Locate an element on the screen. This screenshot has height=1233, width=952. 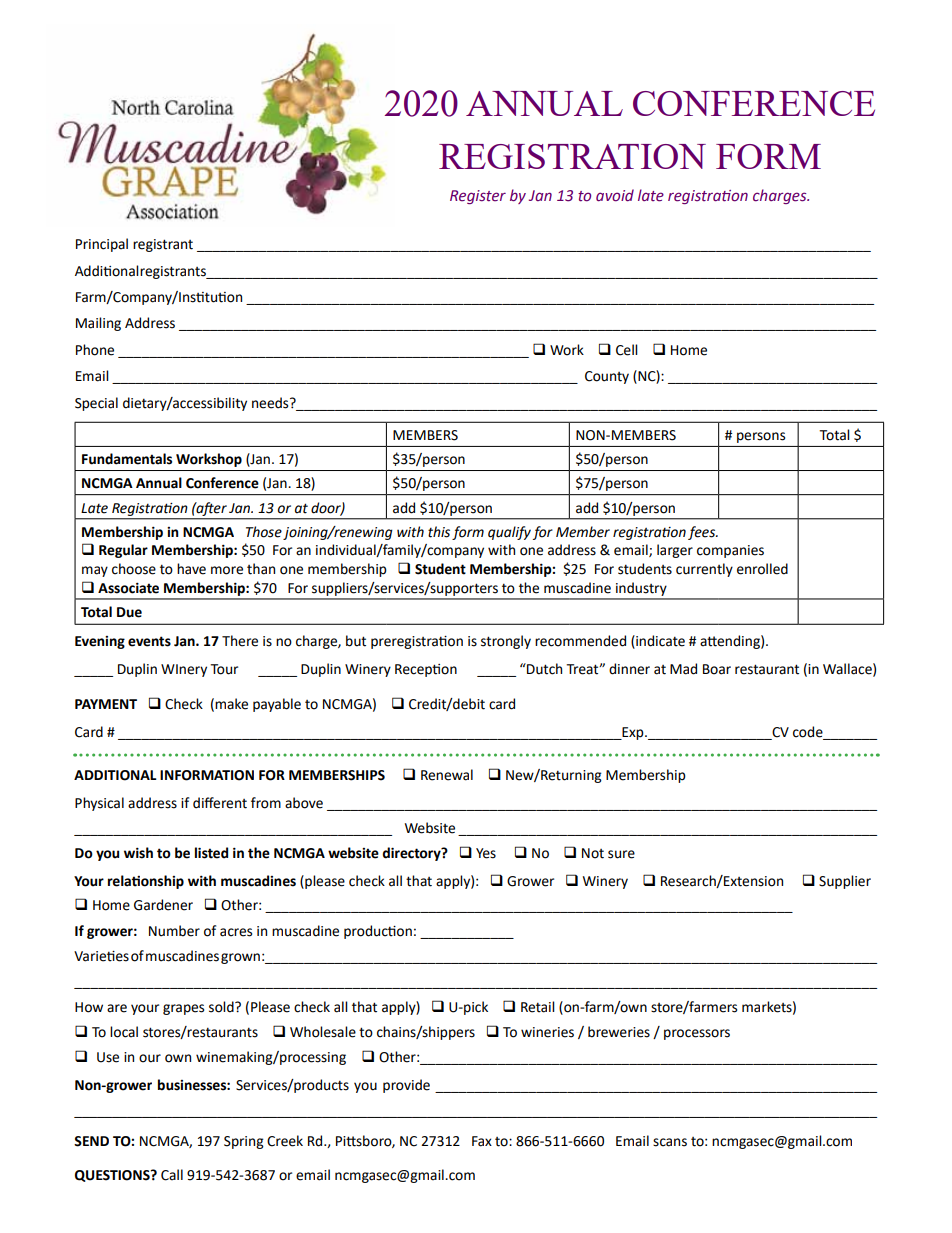
Fundamentals is located at coordinates (127, 459).
